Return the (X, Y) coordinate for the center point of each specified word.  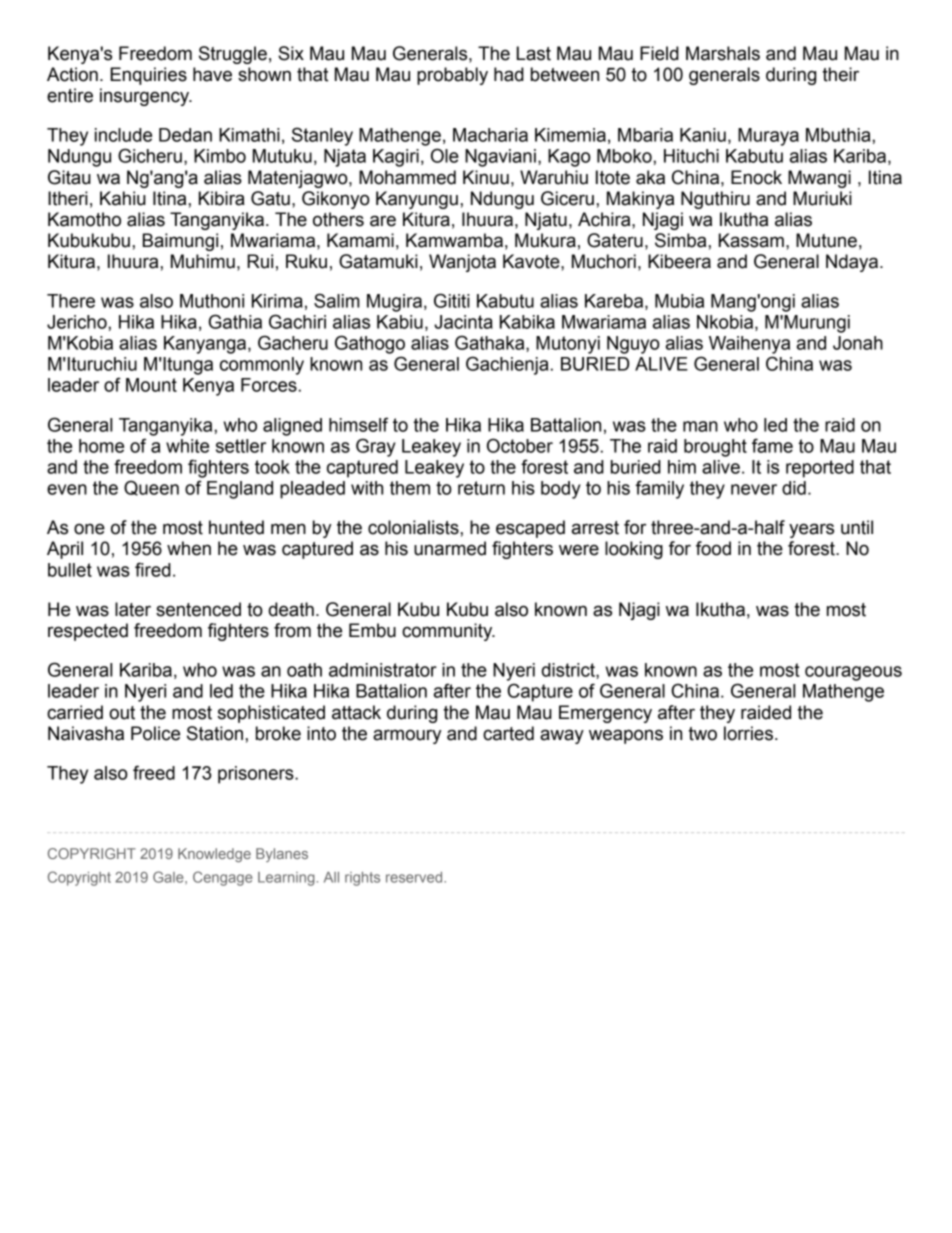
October (520, 445)
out (122, 713)
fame (772, 445)
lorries (748, 733)
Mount (151, 385)
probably (452, 76)
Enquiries (148, 76)
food (713, 548)
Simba (682, 240)
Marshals (723, 53)
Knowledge (214, 855)
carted (508, 733)
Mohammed (407, 177)
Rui (260, 261)
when (189, 548)
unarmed (450, 548)
